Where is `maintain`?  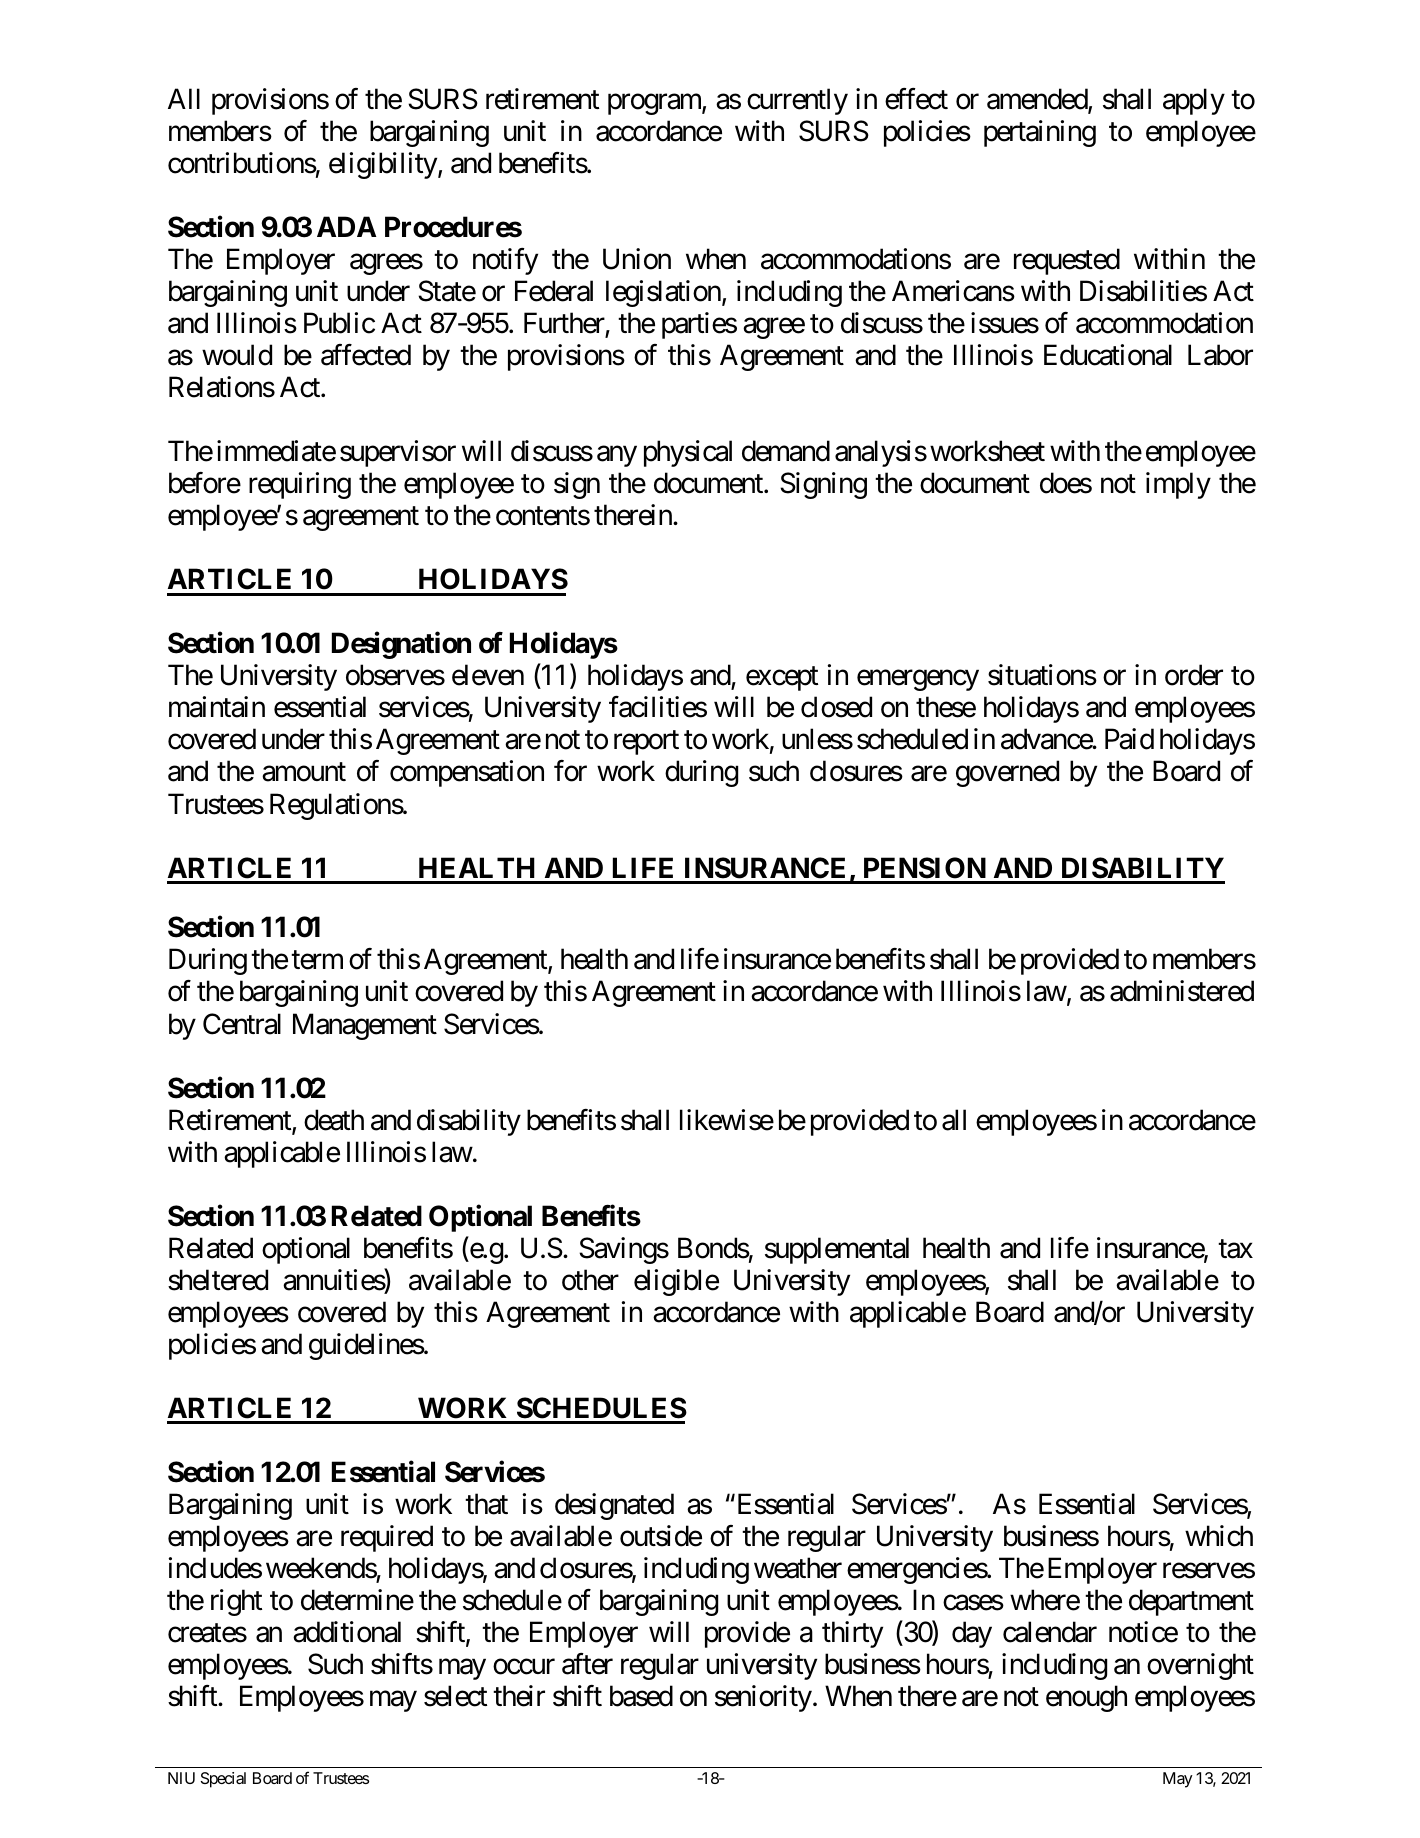
maintain is located at coordinates (217, 707).
